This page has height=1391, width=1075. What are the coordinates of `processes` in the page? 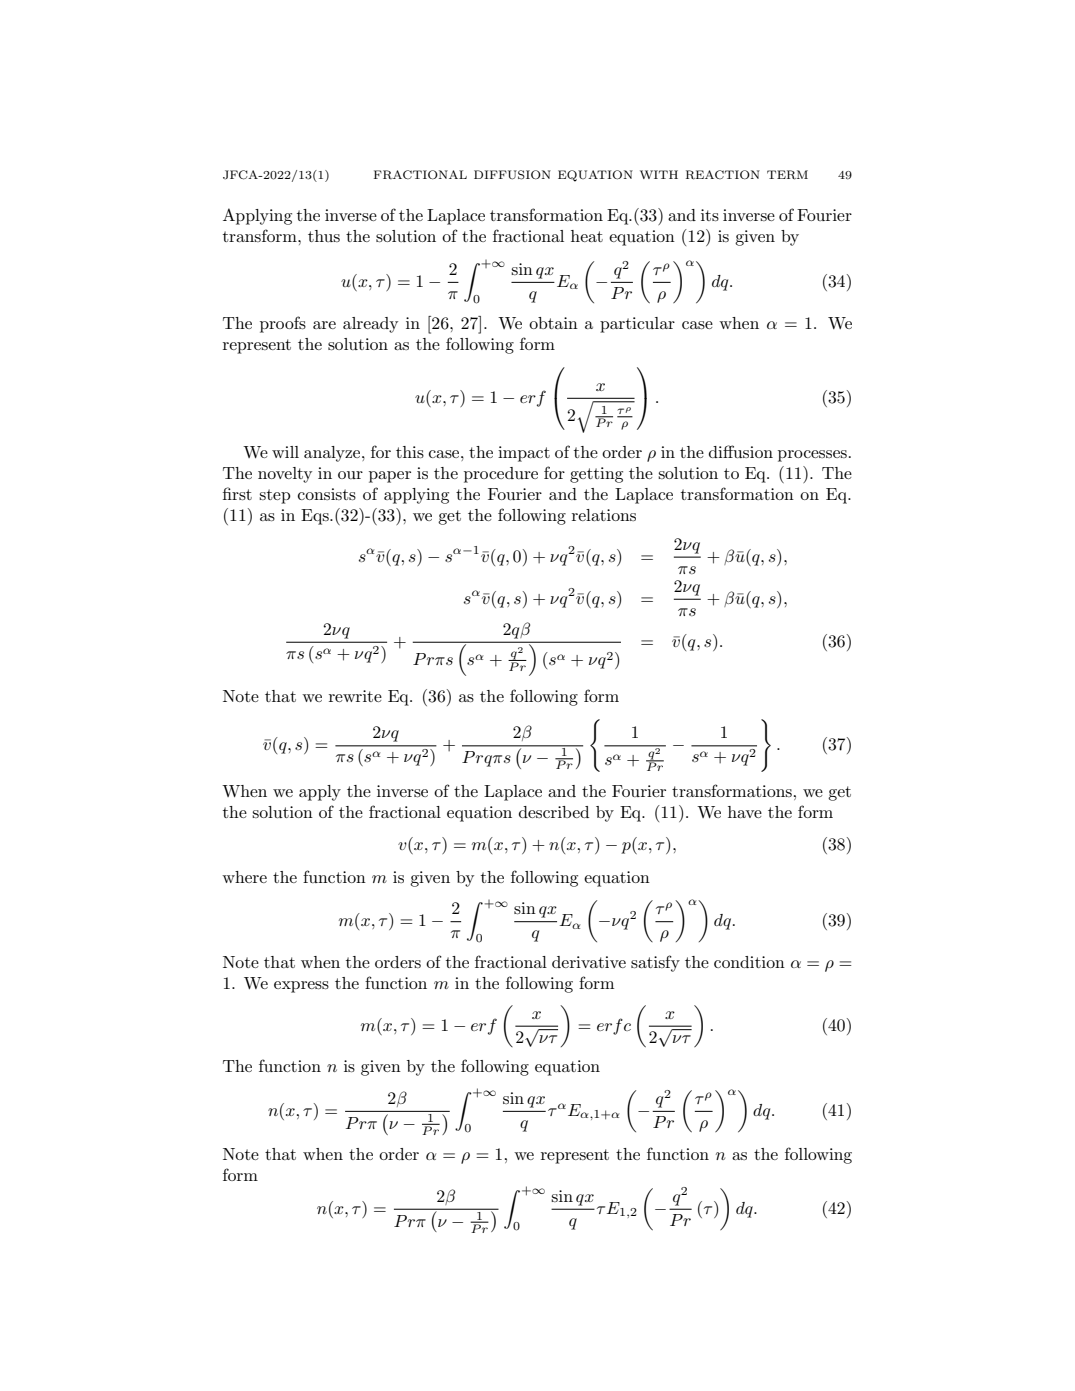 It's located at (812, 456).
